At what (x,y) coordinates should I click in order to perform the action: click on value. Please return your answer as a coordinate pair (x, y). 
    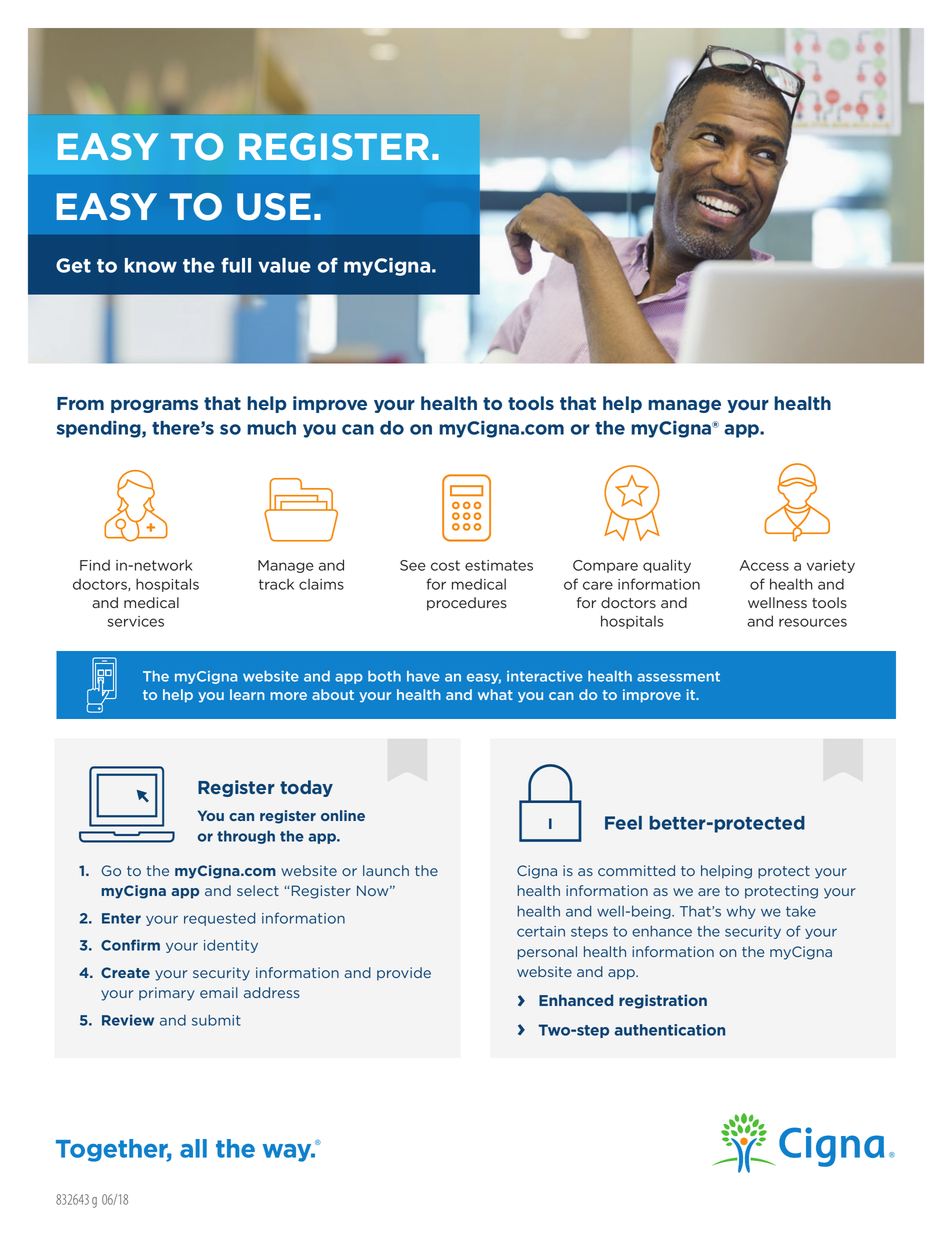
    Looking at the image, I should click on (284, 265).
